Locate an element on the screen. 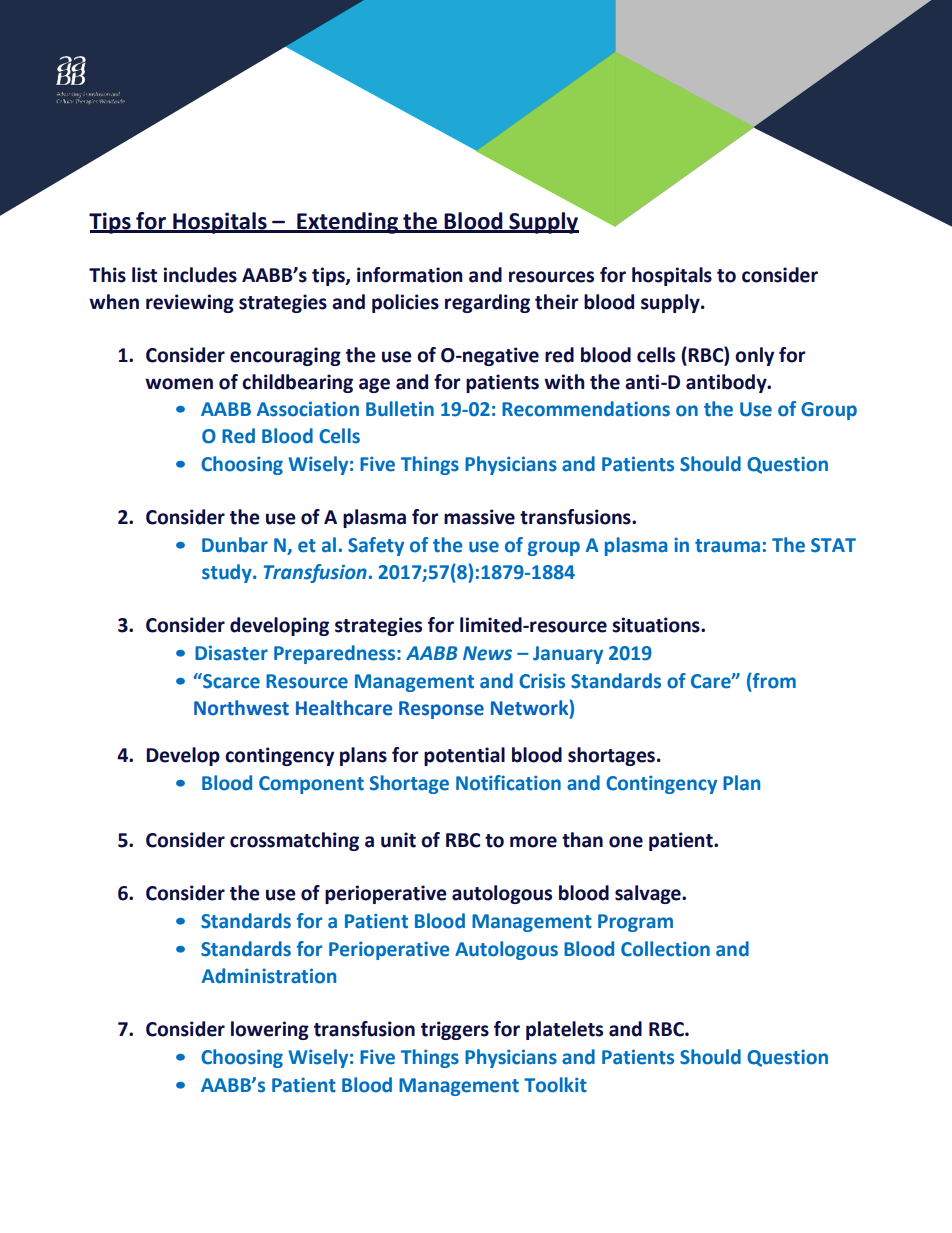 The height and width of the screenshot is (1233, 952). information is located at coordinates (410, 275).
